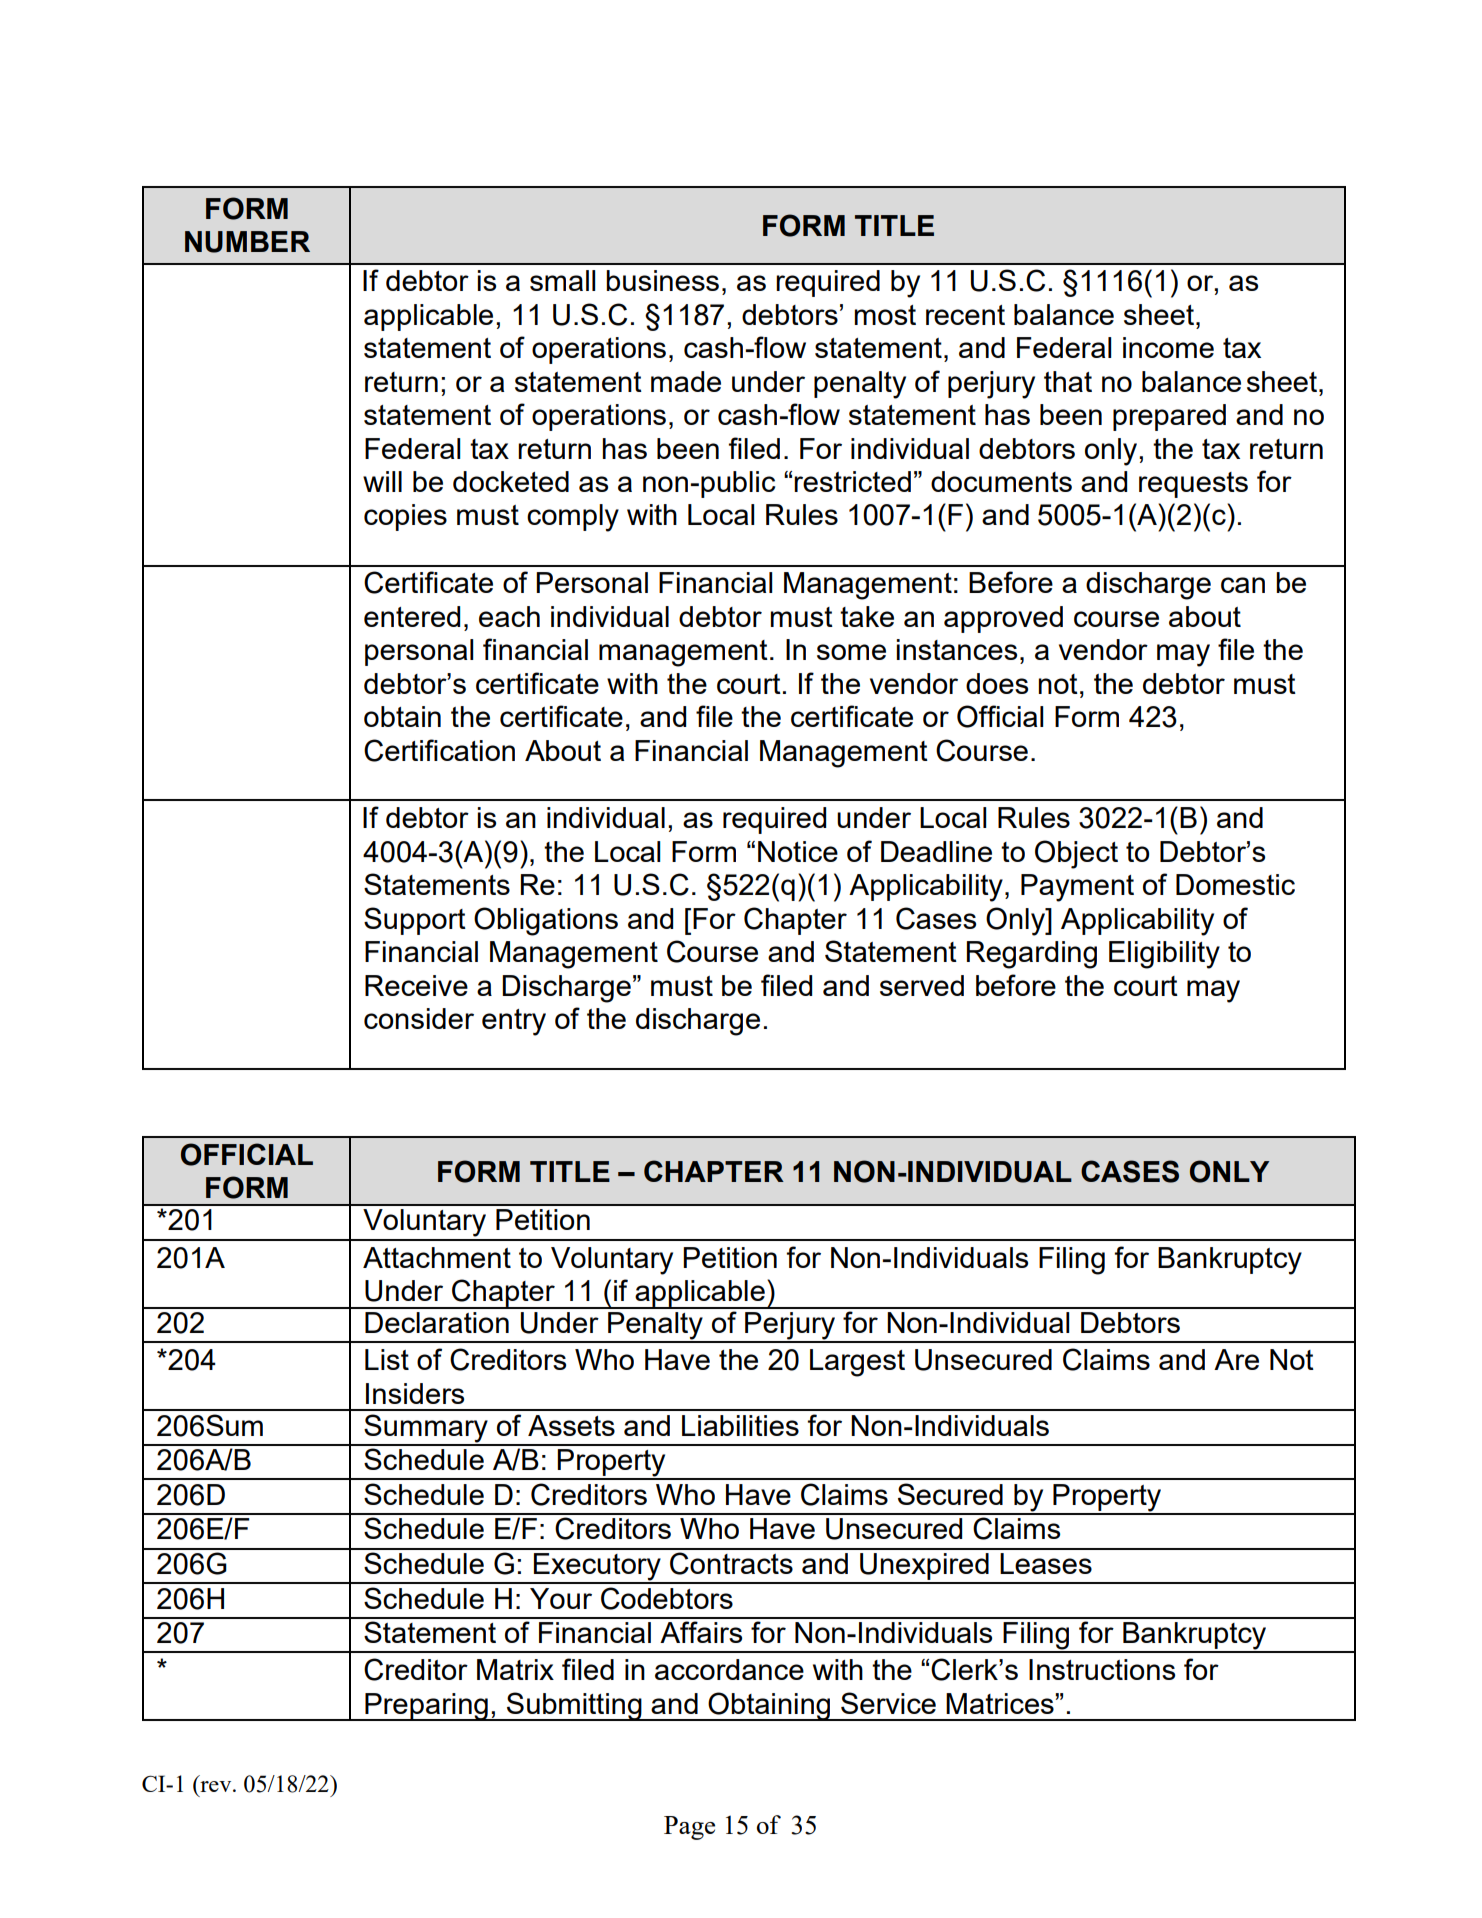 The width and height of the screenshot is (1482, 1918). What do you see at coordinates (1076, 854) in the screenshot?
I see `Object` at bounding box center [1076, 854].
